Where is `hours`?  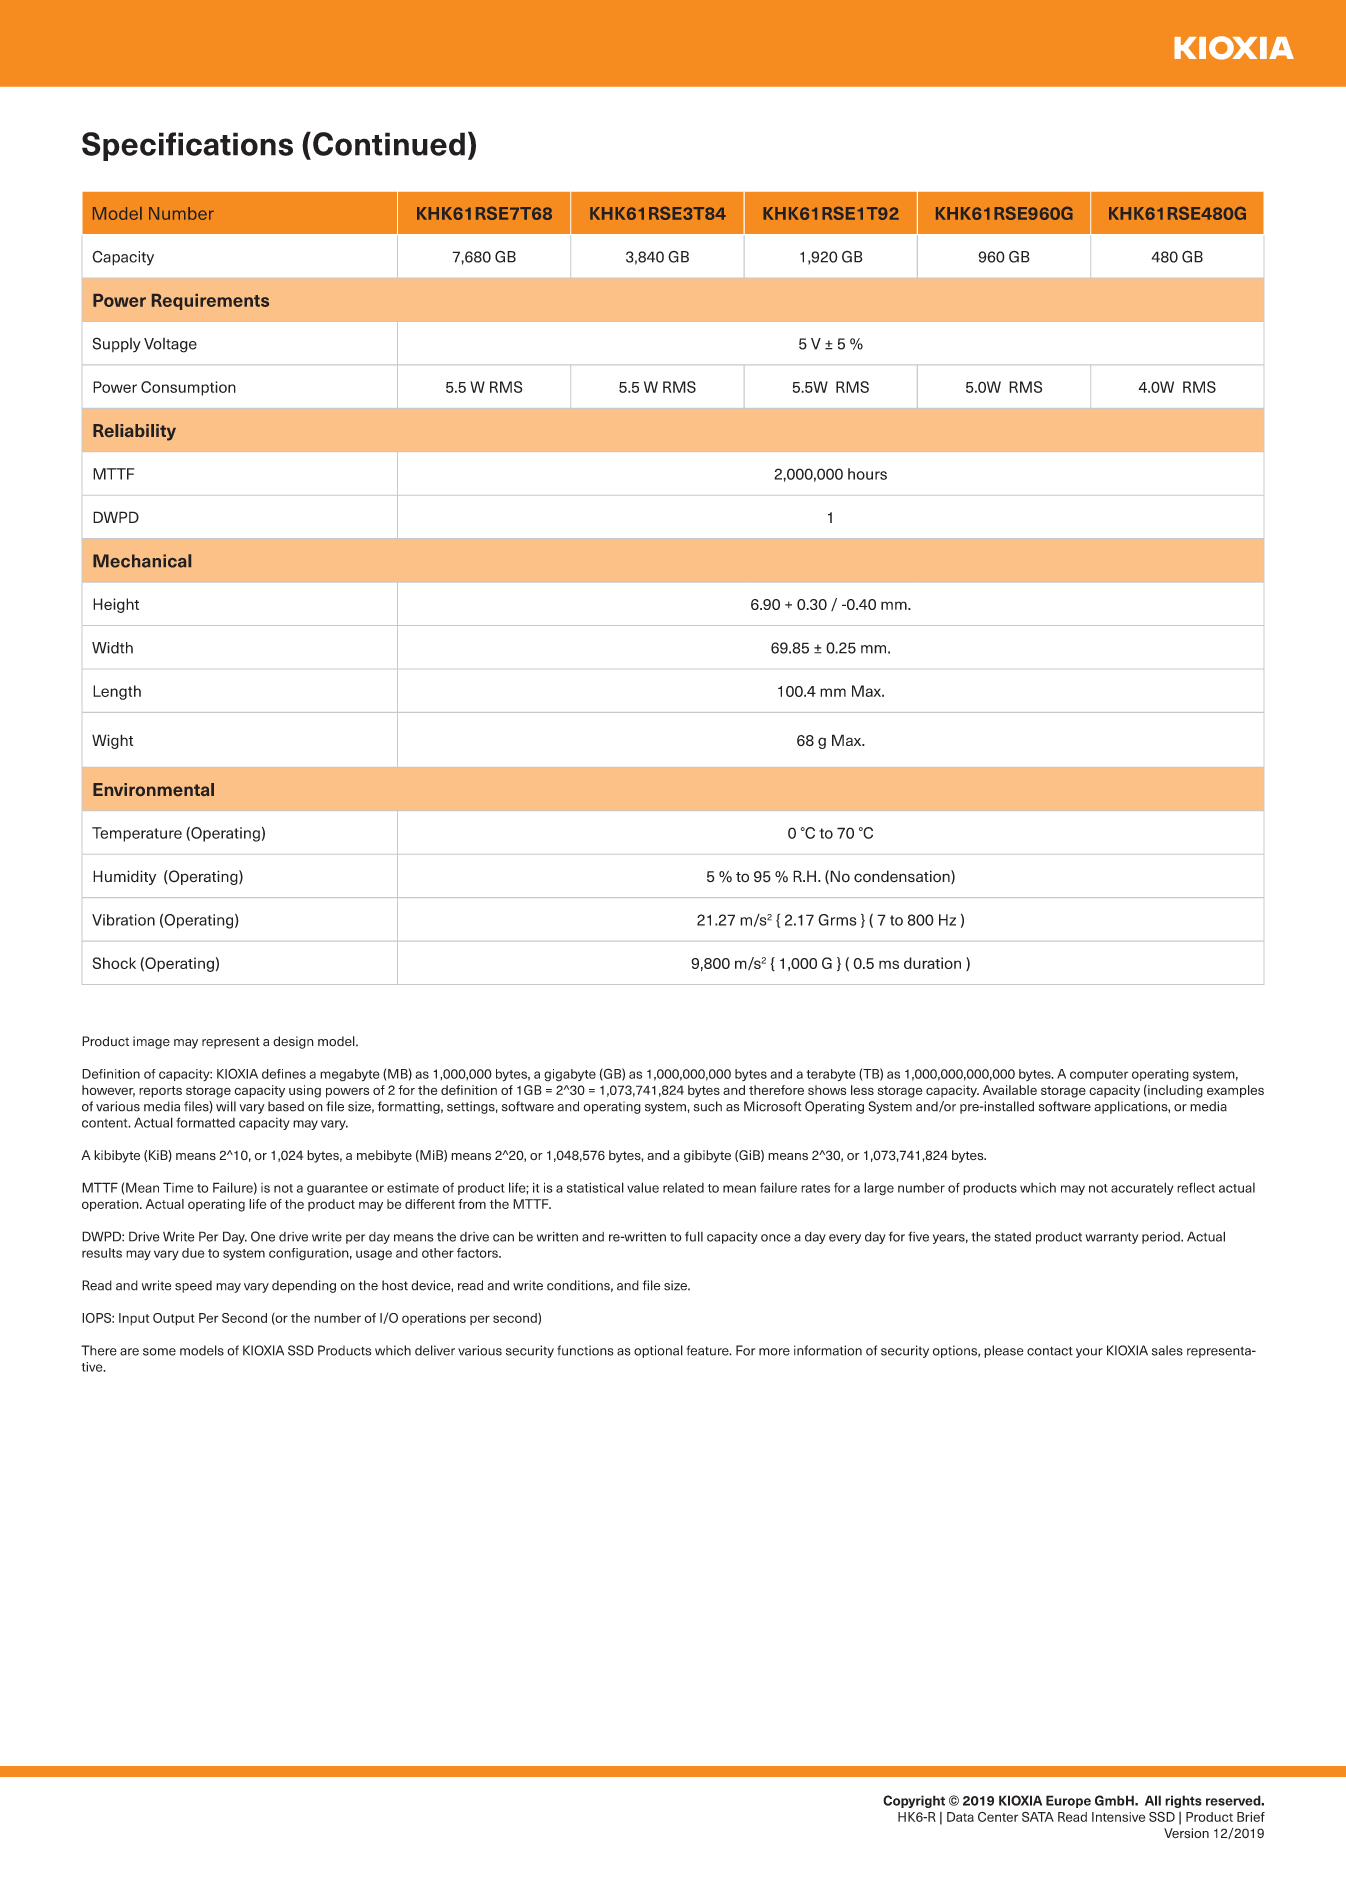
hours is located at coordinates (867, 474).
